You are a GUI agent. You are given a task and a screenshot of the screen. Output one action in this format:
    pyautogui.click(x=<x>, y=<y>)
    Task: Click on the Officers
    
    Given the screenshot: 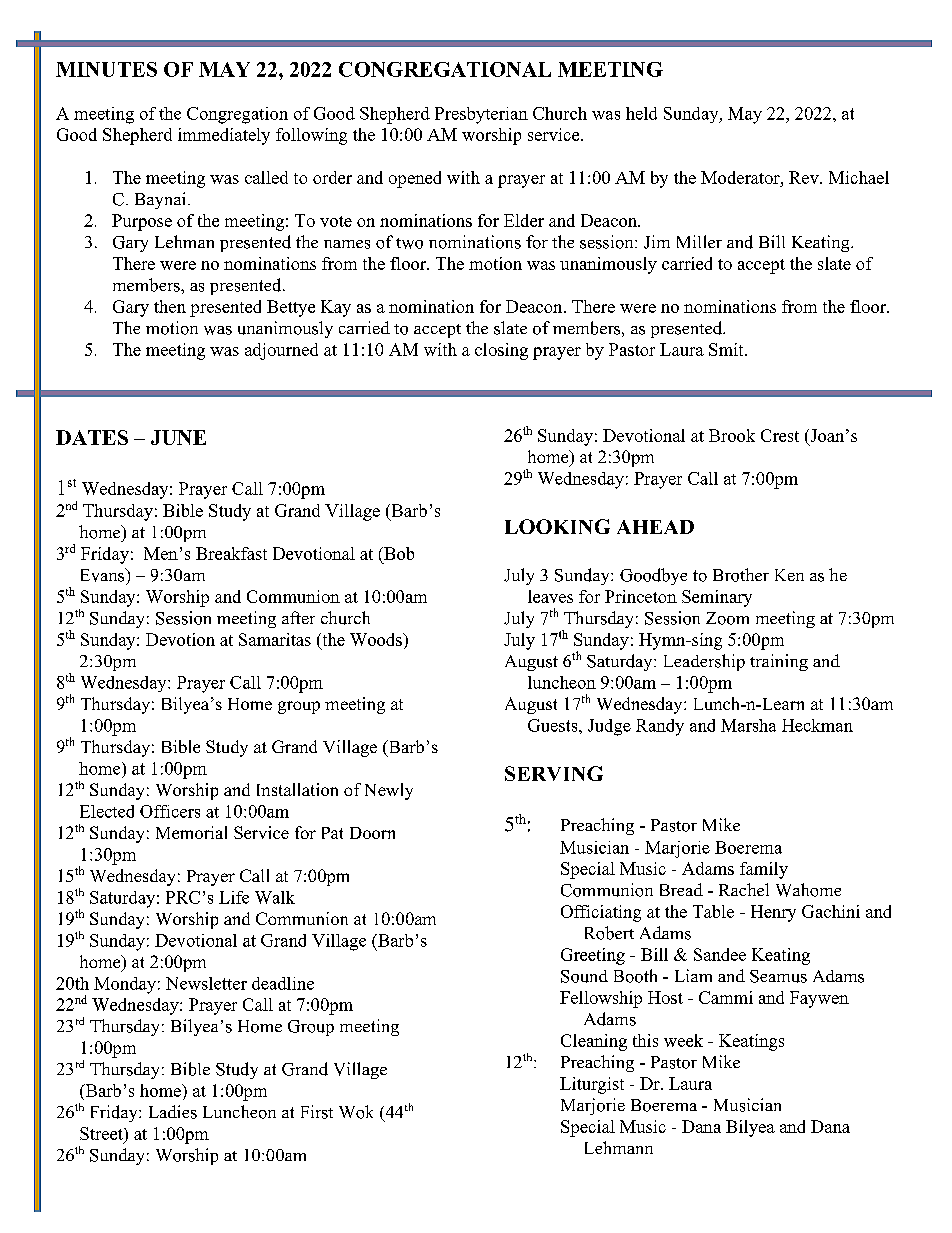 What is the action you would take?
    pyautogui.click(x=170, y=811)
